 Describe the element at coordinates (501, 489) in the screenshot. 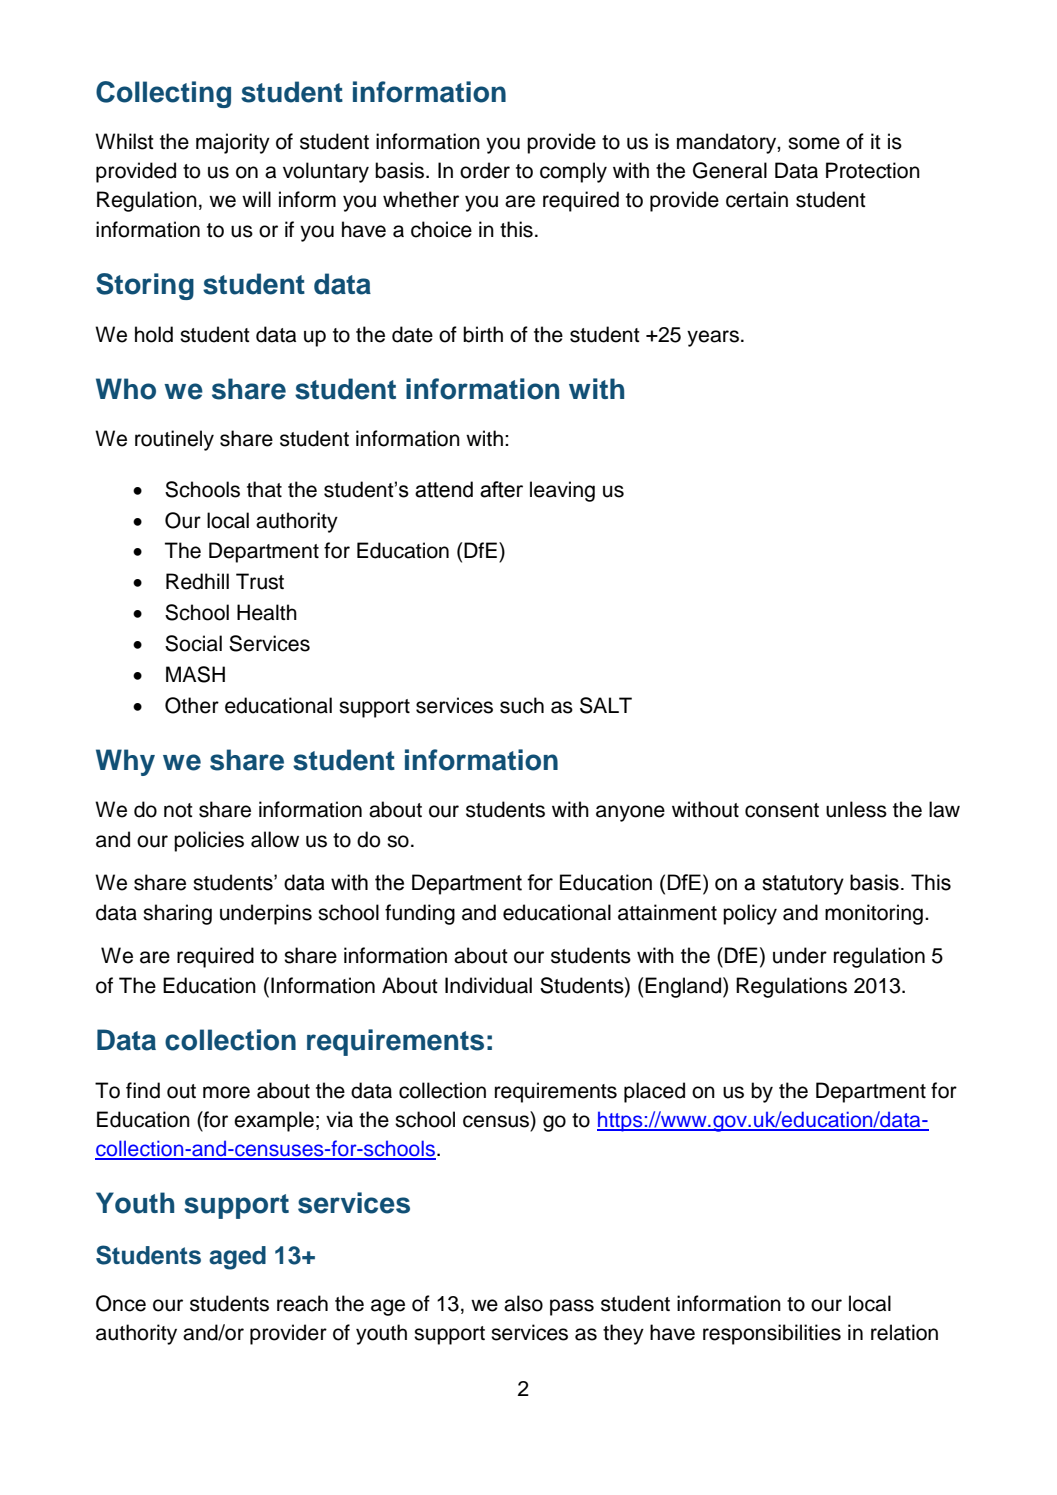

I see `after` at that location.
